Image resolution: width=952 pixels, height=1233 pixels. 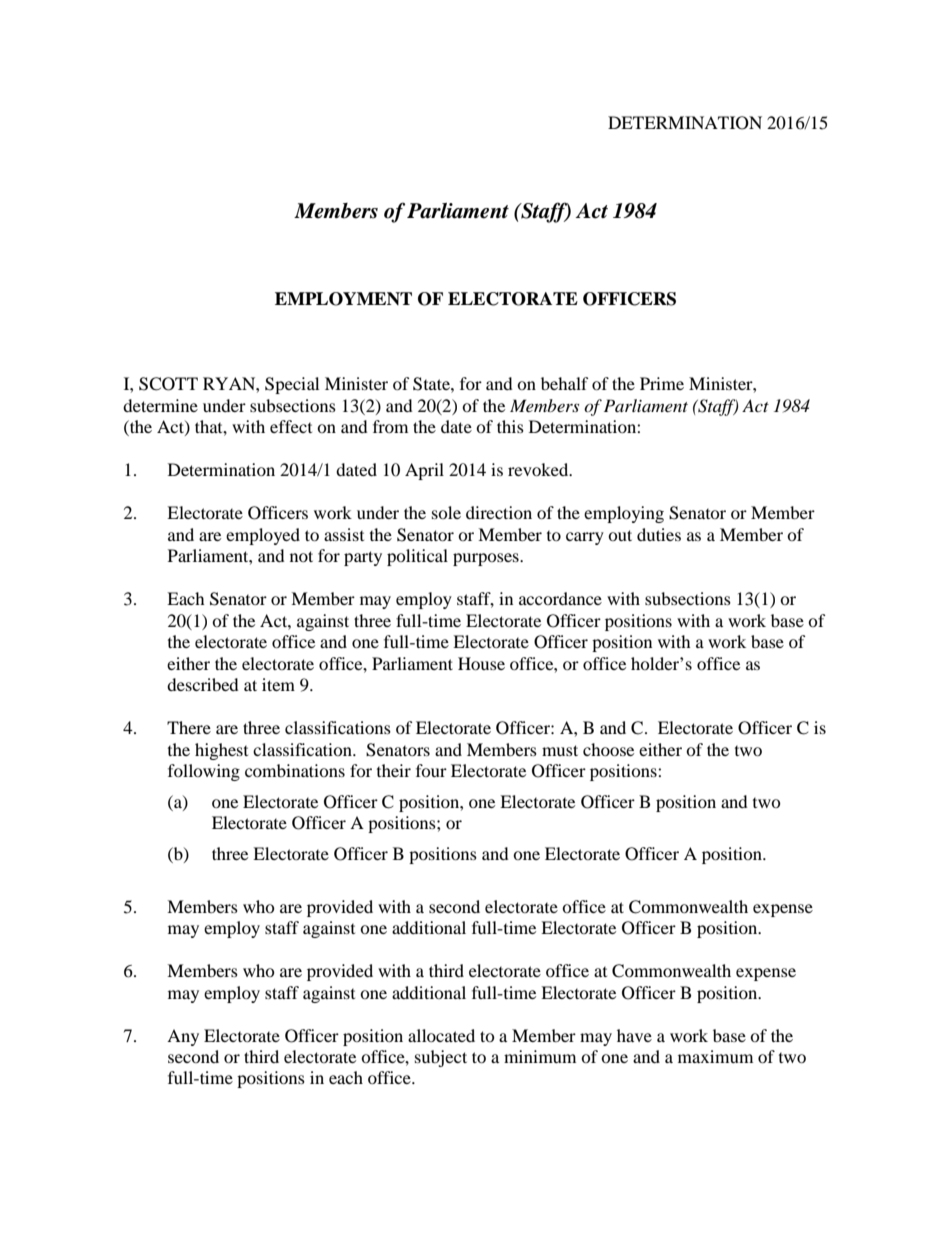 What do you see at coordinates (160, 405) in the image?
I see `determine` at bounding box center [160, 405].
